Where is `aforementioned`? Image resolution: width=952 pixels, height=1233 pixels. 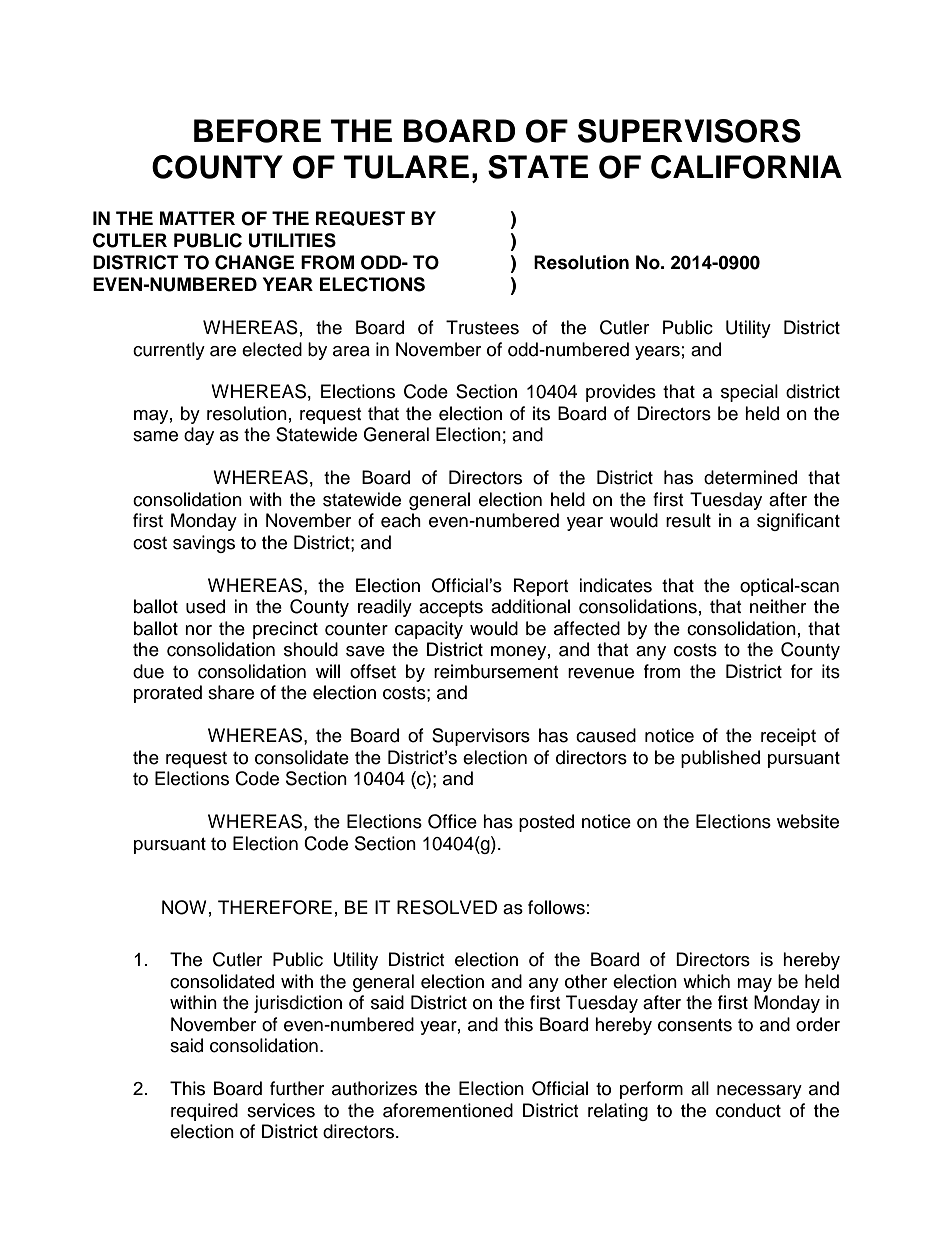 aforementioned is located at coordinates (448, 1110).
